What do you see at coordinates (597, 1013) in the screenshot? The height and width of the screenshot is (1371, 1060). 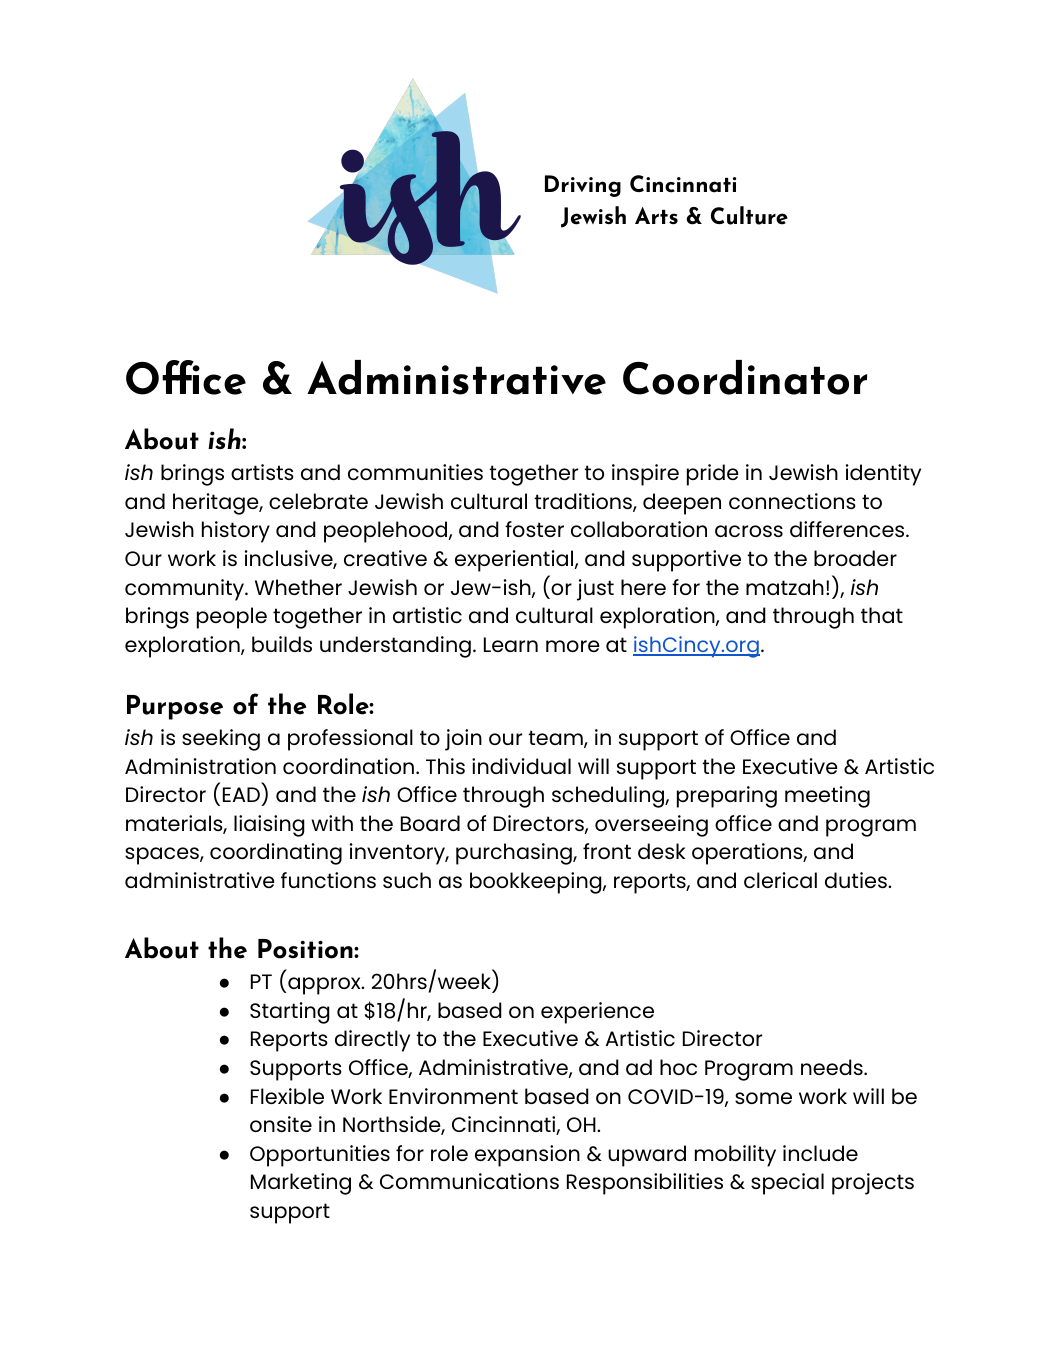 I see `experience` at bounding box center [597, 1013].
